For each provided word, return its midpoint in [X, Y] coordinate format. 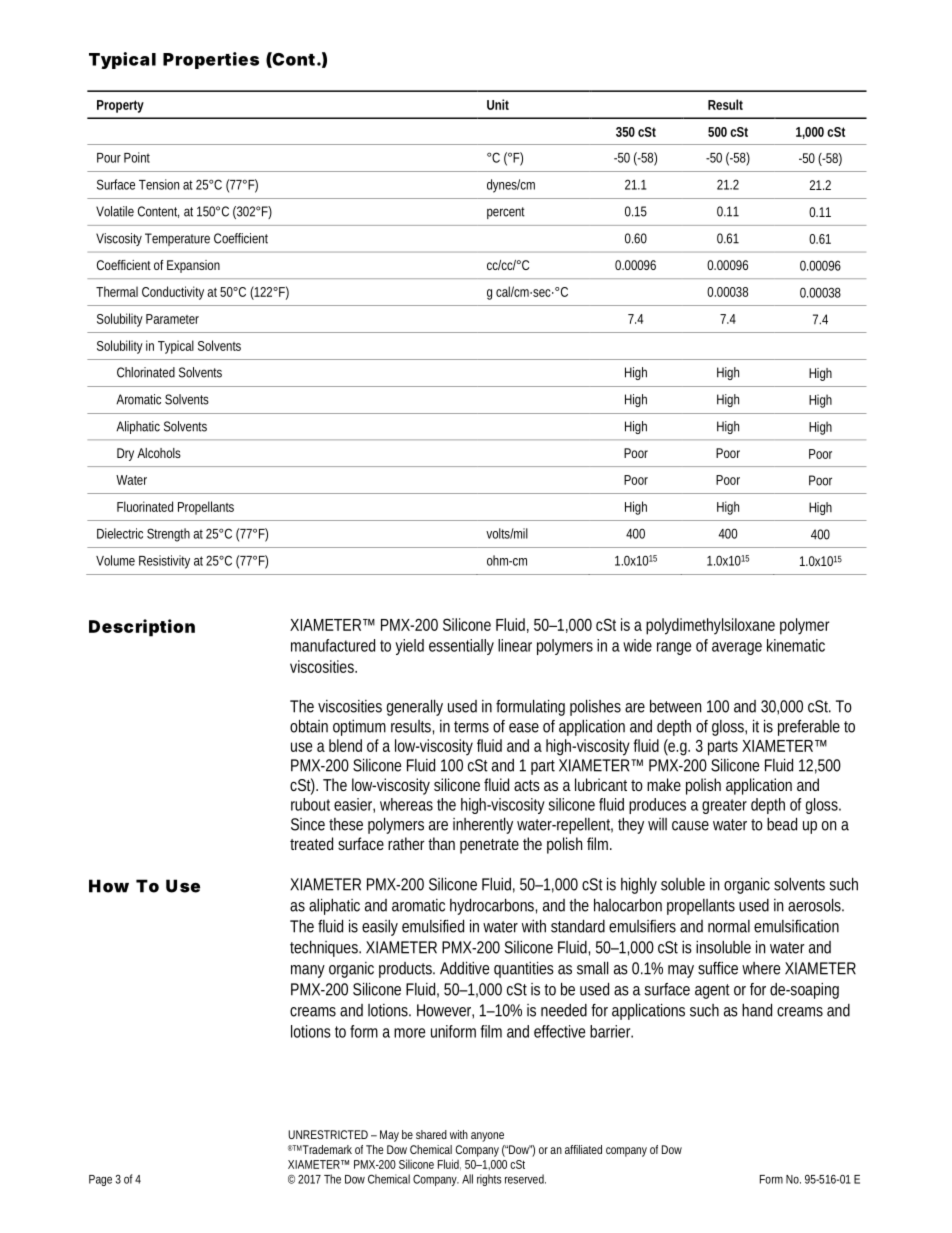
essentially [461, 647]
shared [431, 1134]
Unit [498, 104]
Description [142, 628]
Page [100, 1180]
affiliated [583, 1149]
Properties [211, 60]
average [737, 648]
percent [506, 213]
